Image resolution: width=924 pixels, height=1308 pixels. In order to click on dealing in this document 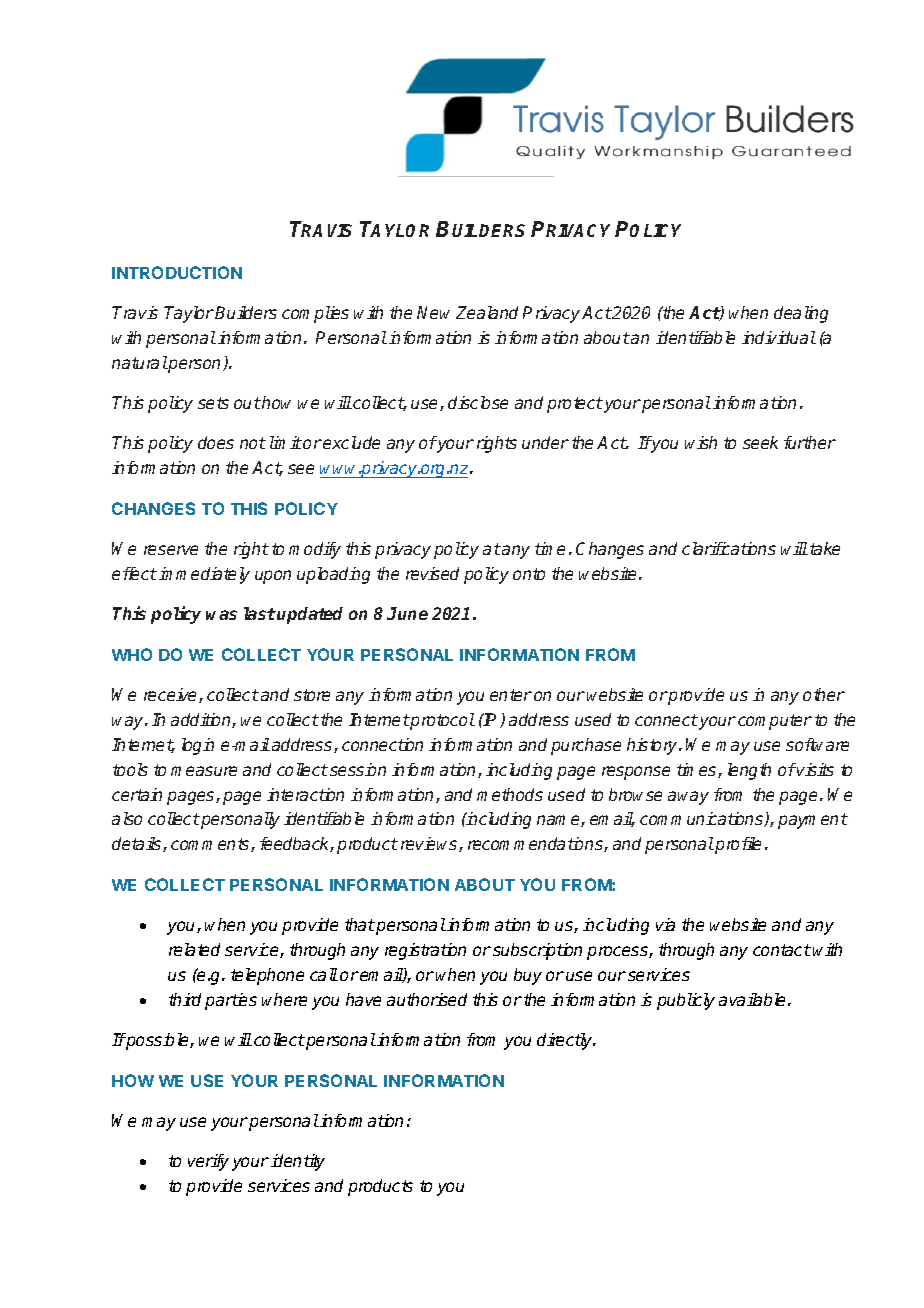, I will do `click(801, 314)`.
